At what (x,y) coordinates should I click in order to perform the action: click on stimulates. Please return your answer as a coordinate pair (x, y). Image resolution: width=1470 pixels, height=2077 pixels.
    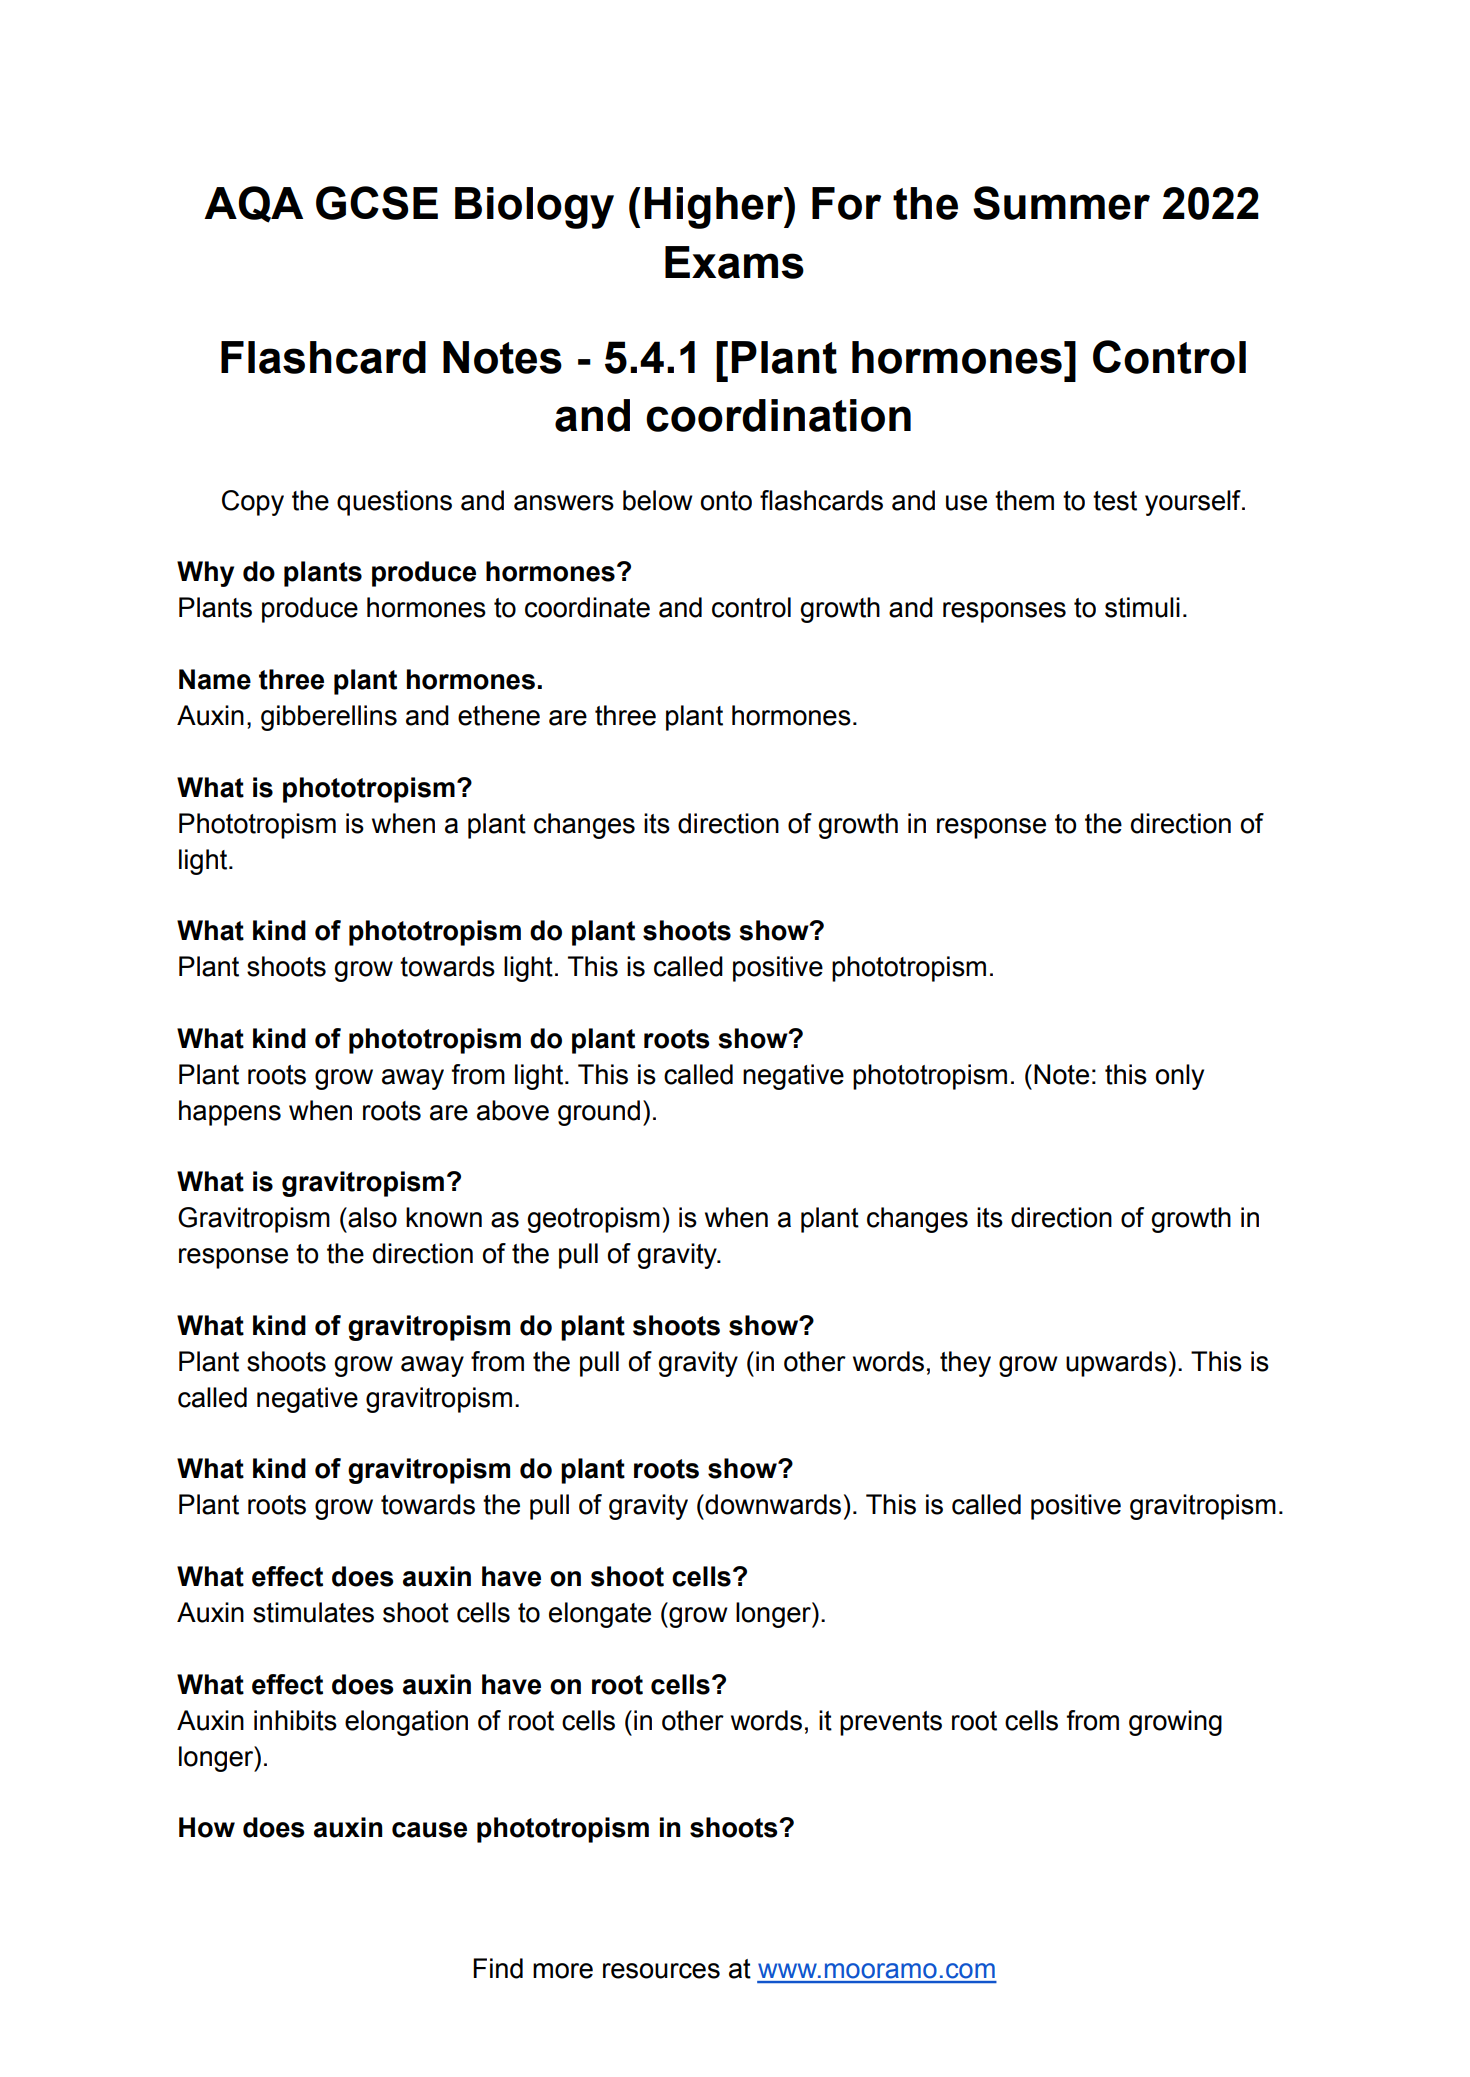
    Looking at the image, I should click on (313, 1612).
